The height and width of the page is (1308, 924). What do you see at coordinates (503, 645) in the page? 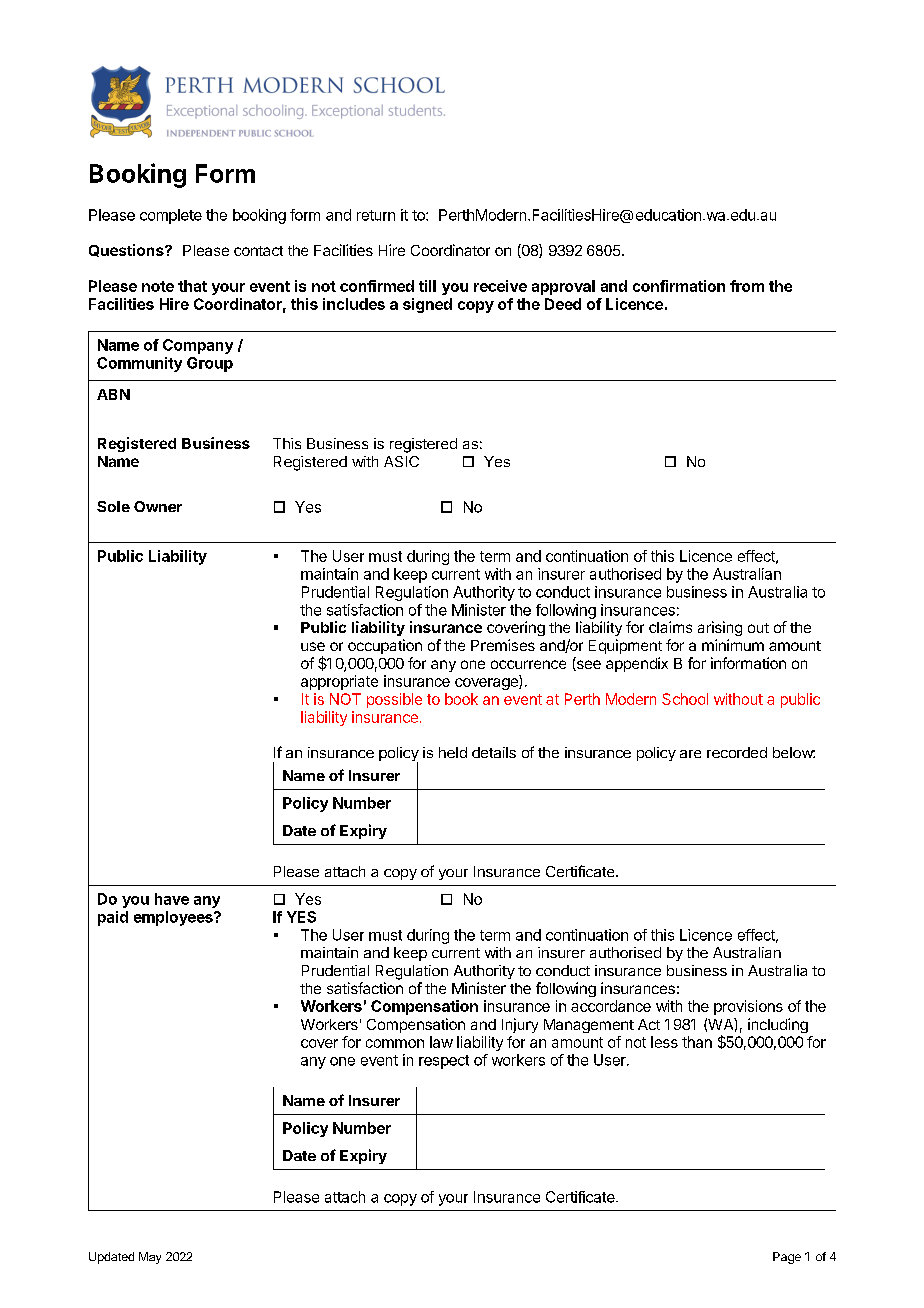
I see `Premises` at bounding box center [503, 645].
